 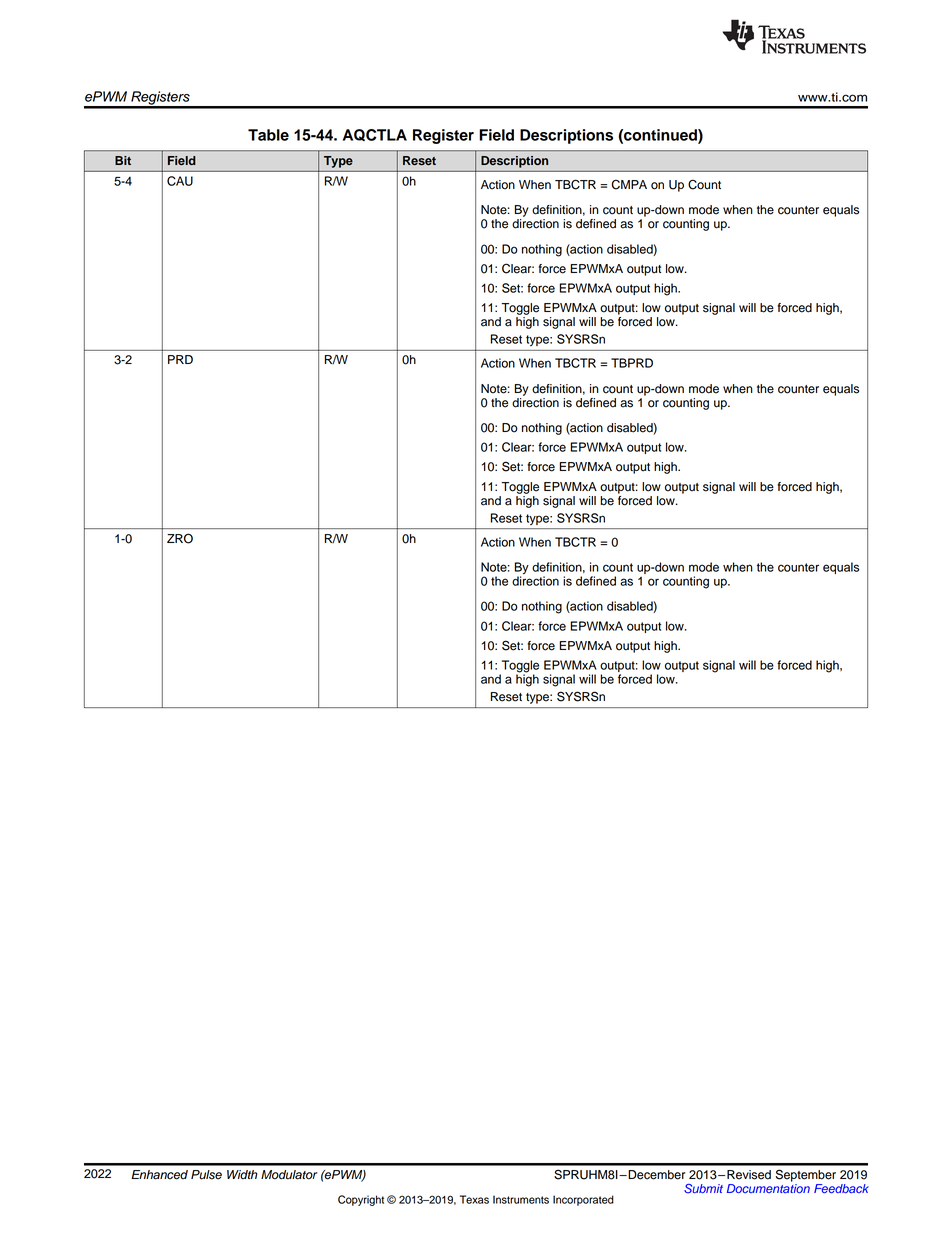 What do you see at coordinates (123, 160) in the document?
I see `Bit` at bounding box center [123, 160].
